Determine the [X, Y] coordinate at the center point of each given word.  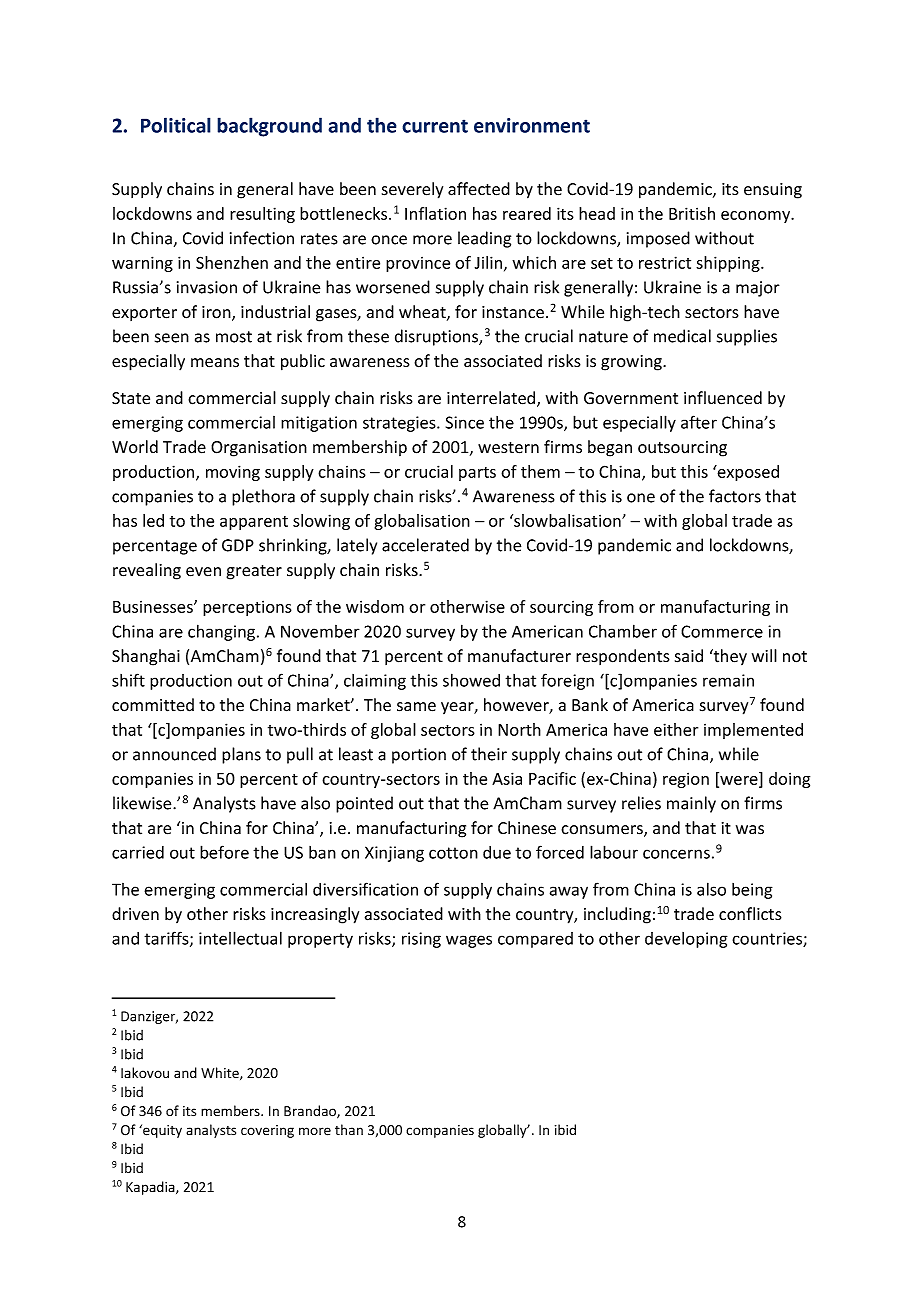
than [349, 1129]
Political [176, 125]
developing [686, 940]
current [435, 126]
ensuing [773, 191]
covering [267, 1131]
